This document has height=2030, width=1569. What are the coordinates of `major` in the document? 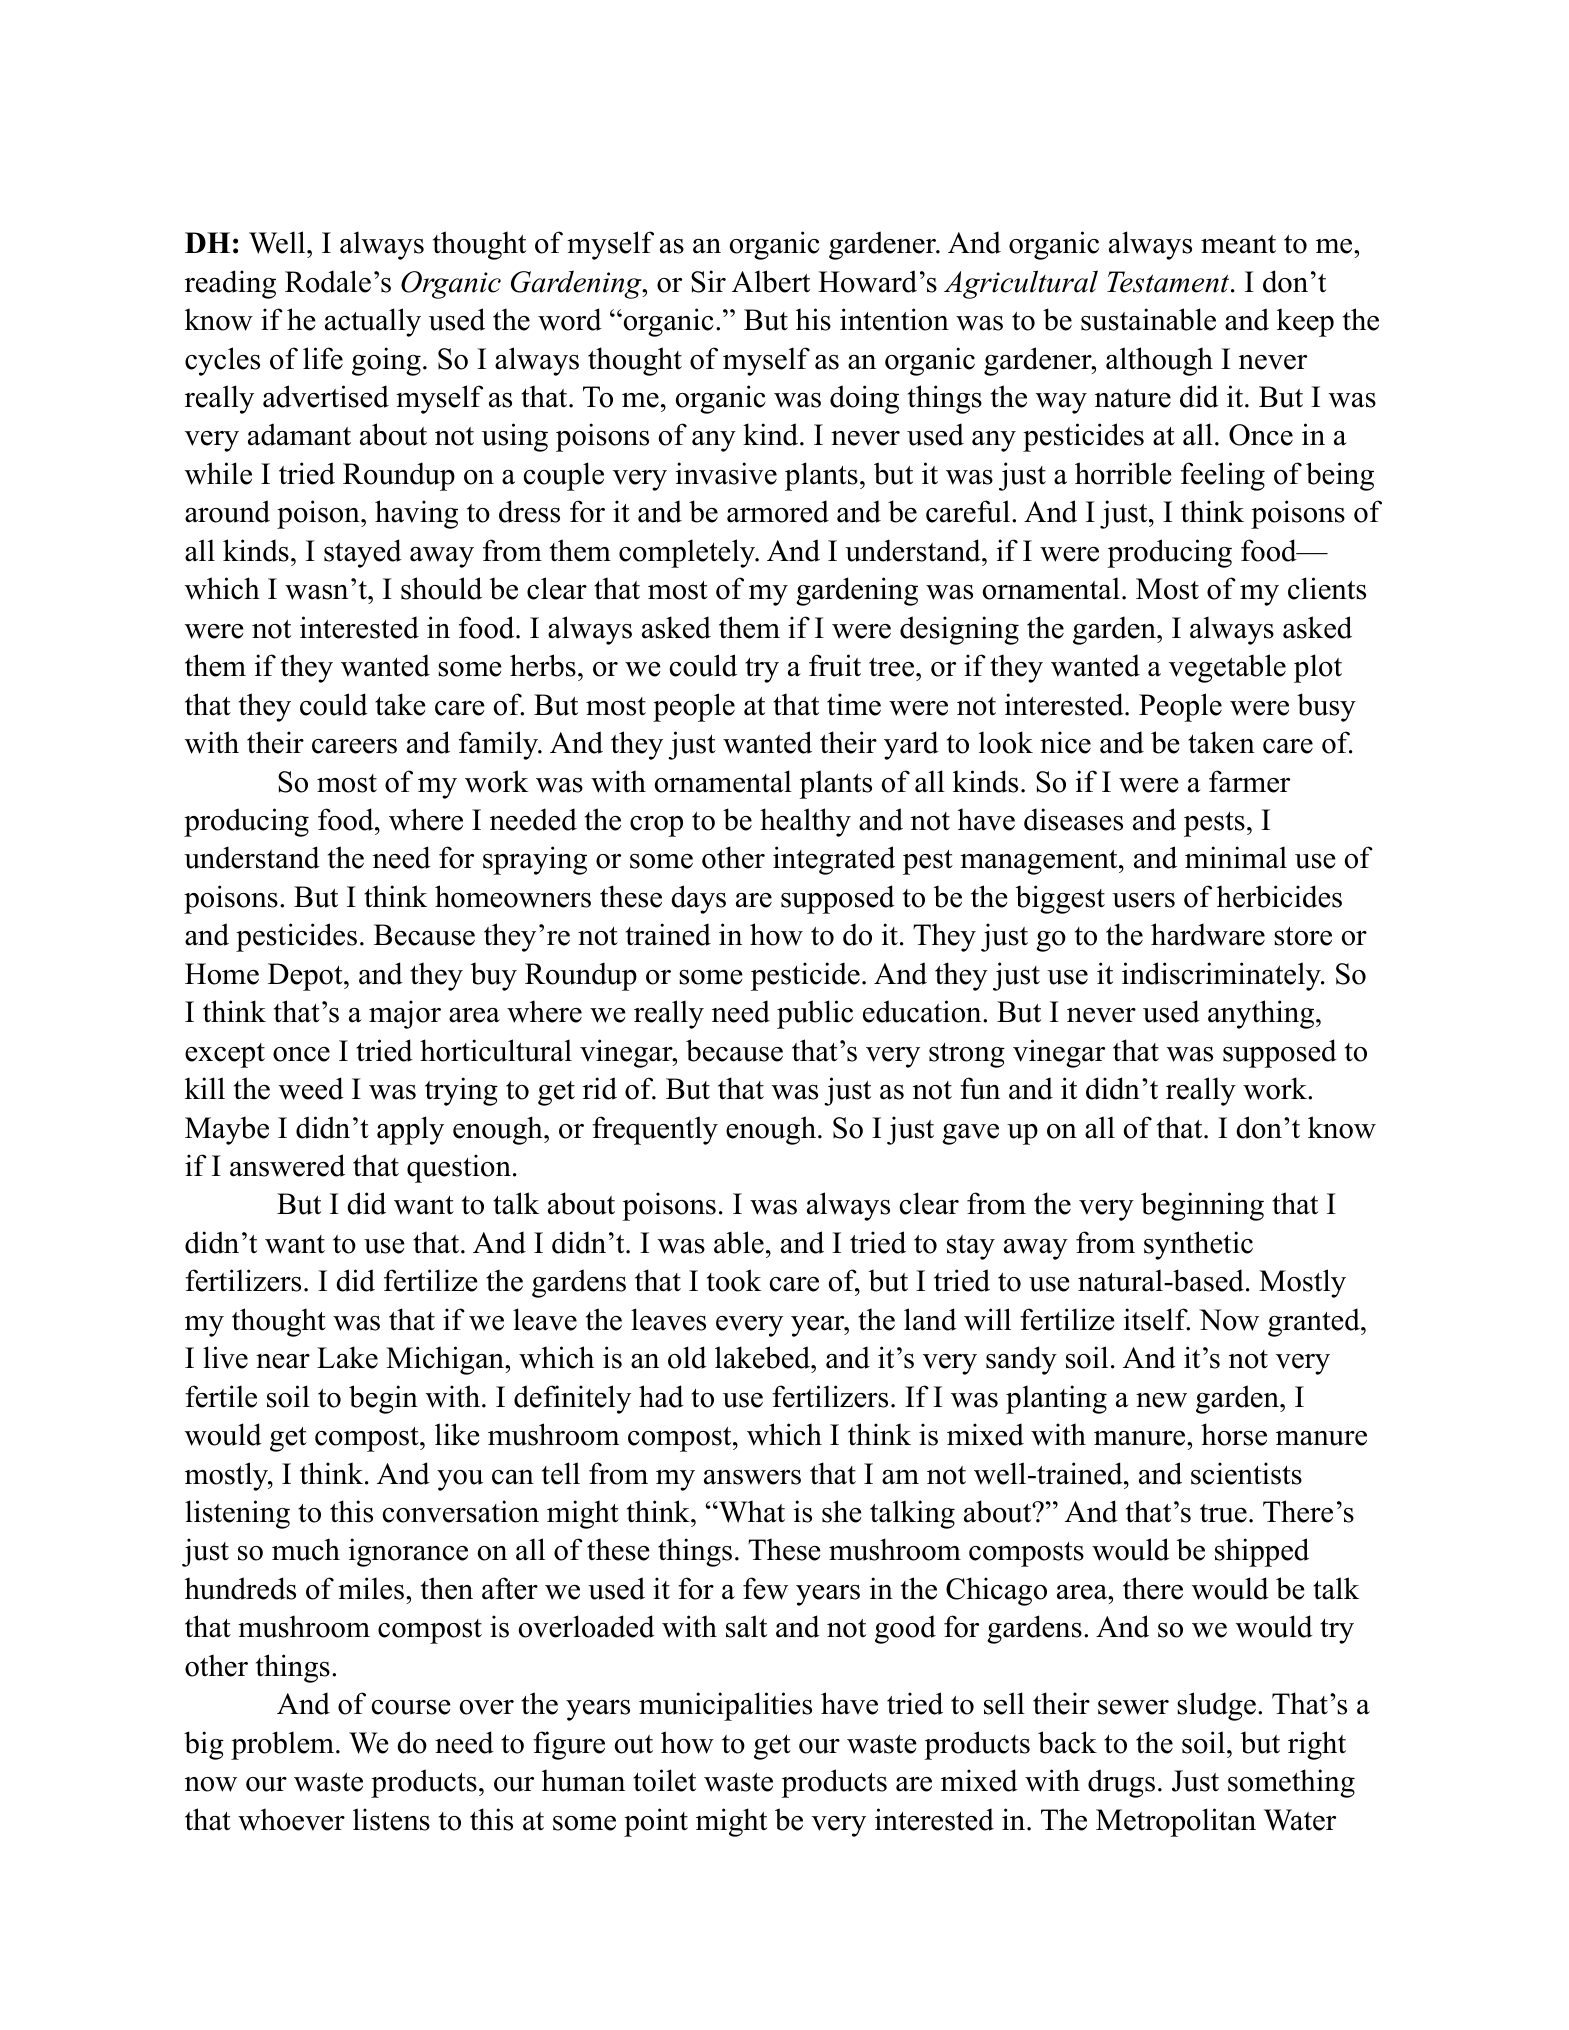 It's located at (405, 1014).
